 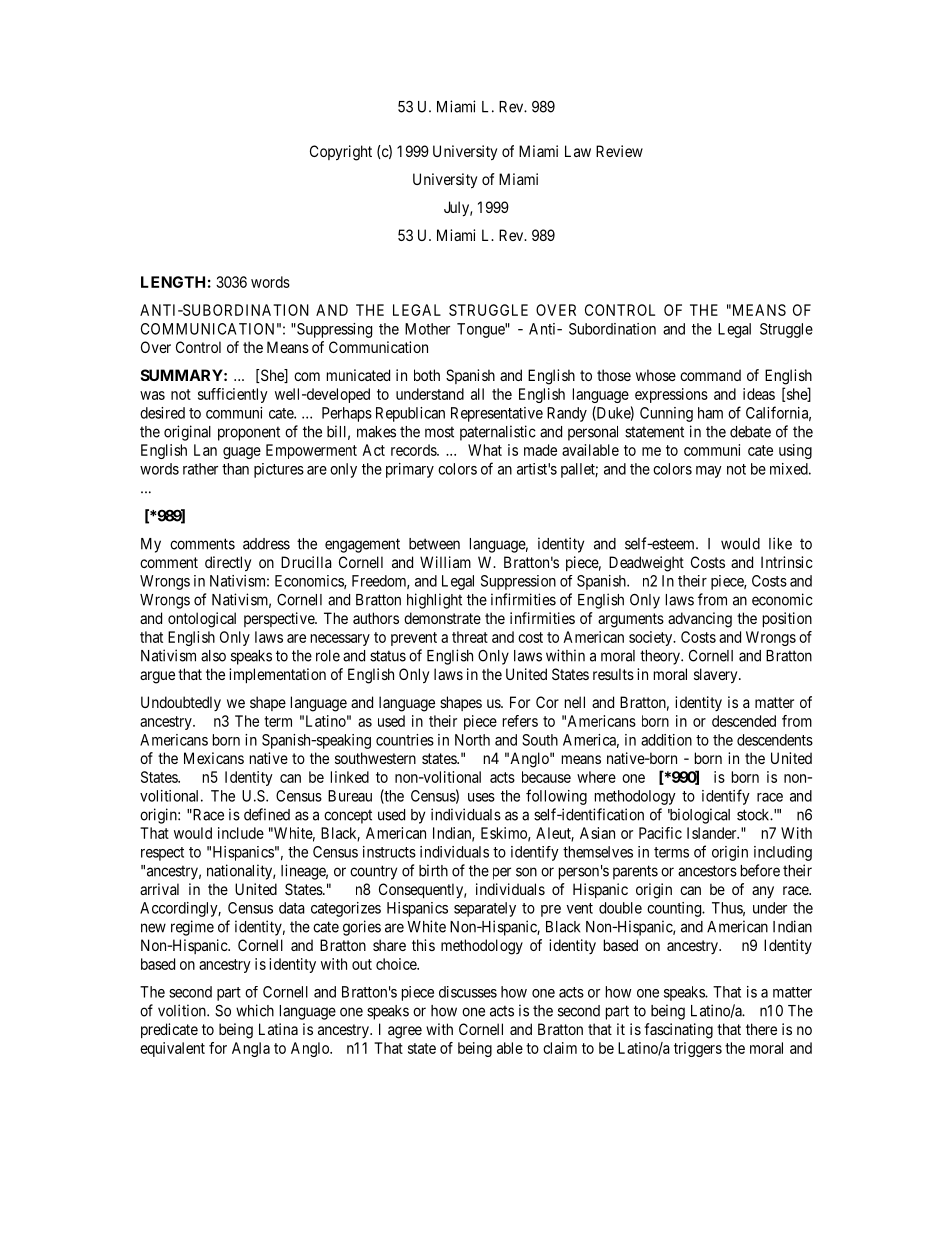 What do you see at coordinates (472, 740) in the screenshot?
I see `North` at bounding box center [472, 740].
